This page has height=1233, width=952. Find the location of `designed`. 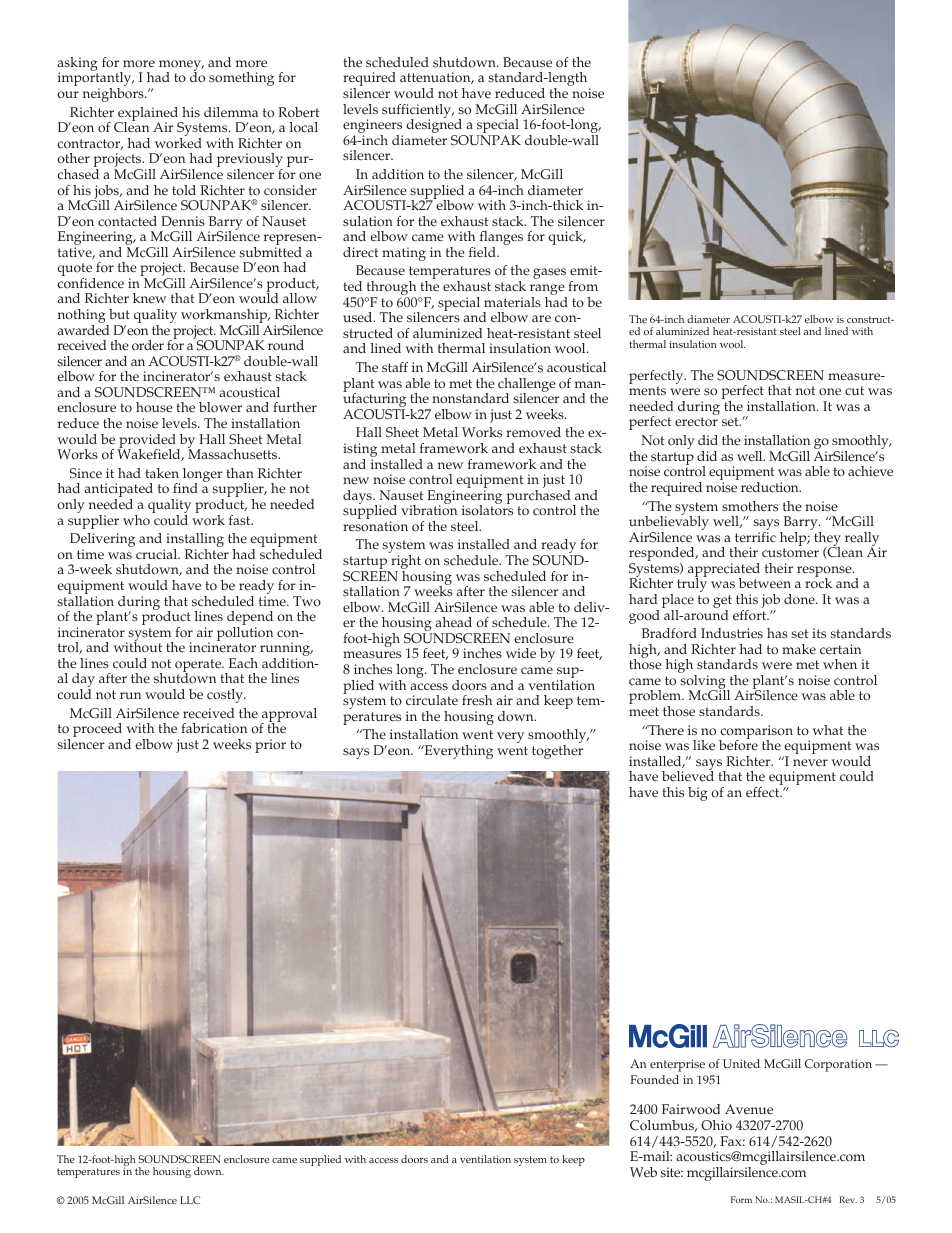

designed is located at coordinates (435, 126).
